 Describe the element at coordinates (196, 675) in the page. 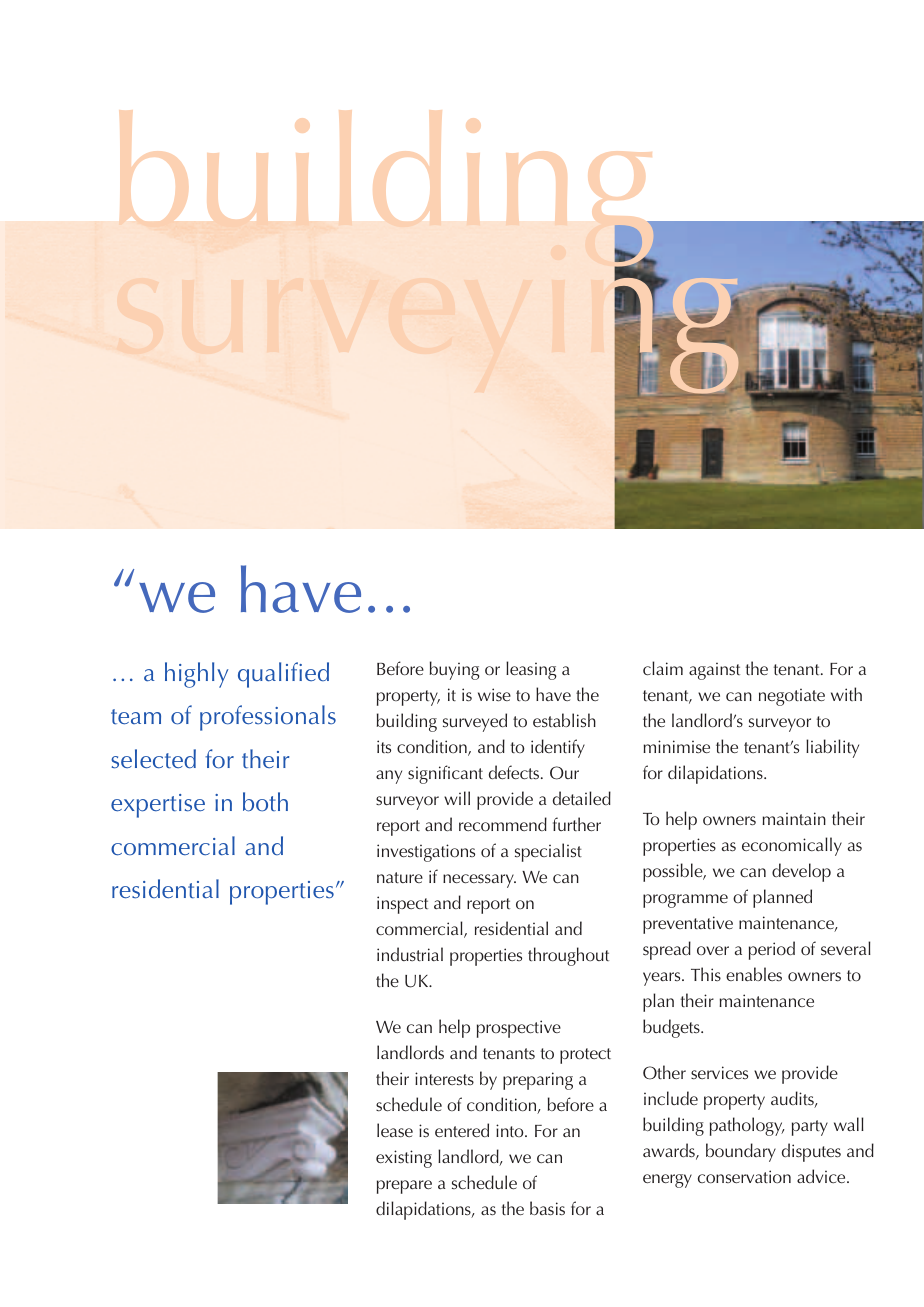

I see `highly` at that location.
